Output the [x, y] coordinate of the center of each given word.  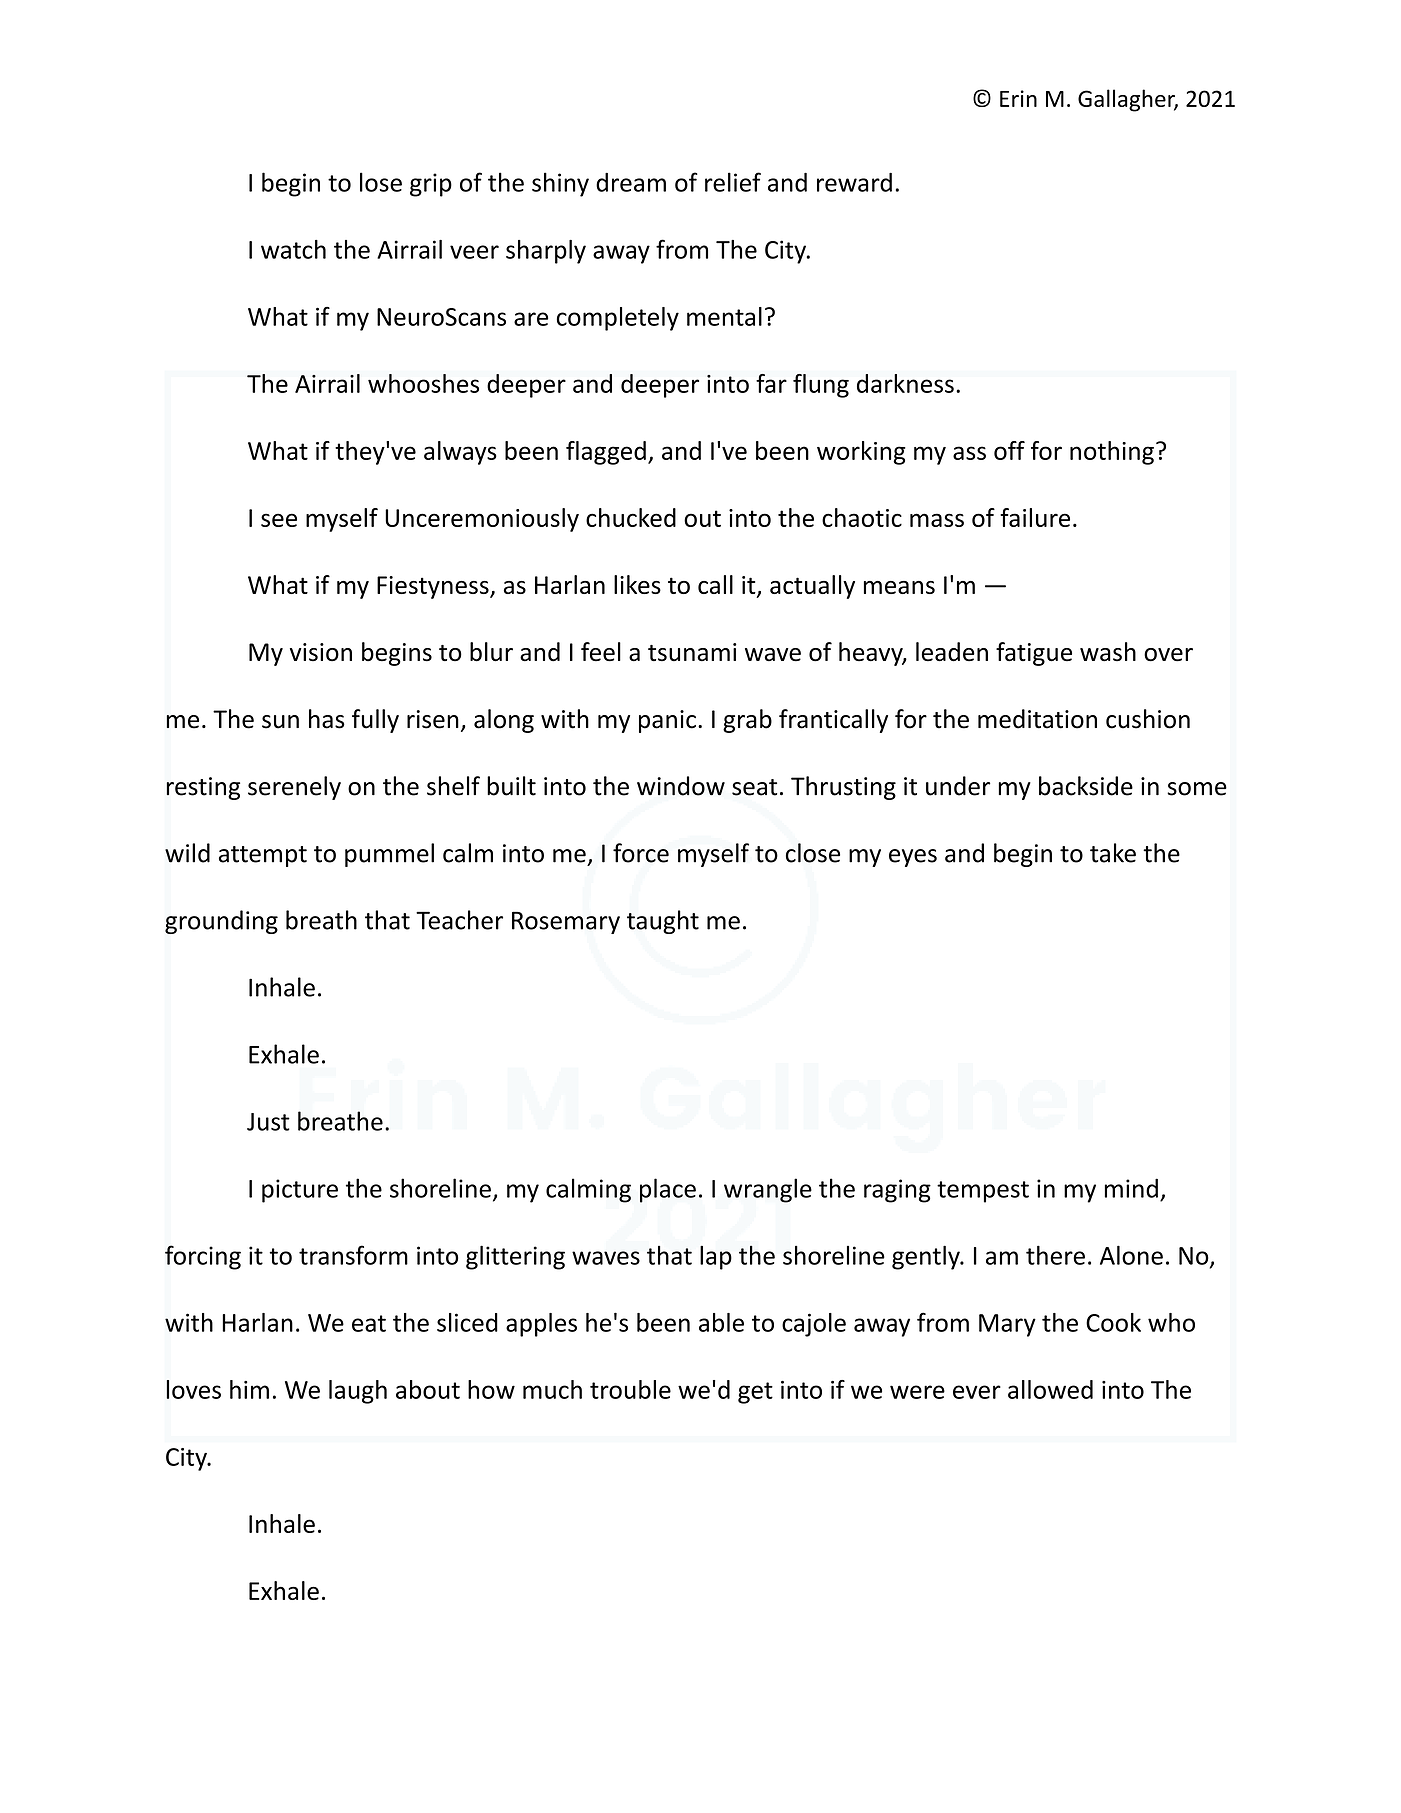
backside [1086, 786]
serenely [294, 788]
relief [733, 182]
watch [293, 249]
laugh [358, 1392]
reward [854, 182]
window [681, 786]
